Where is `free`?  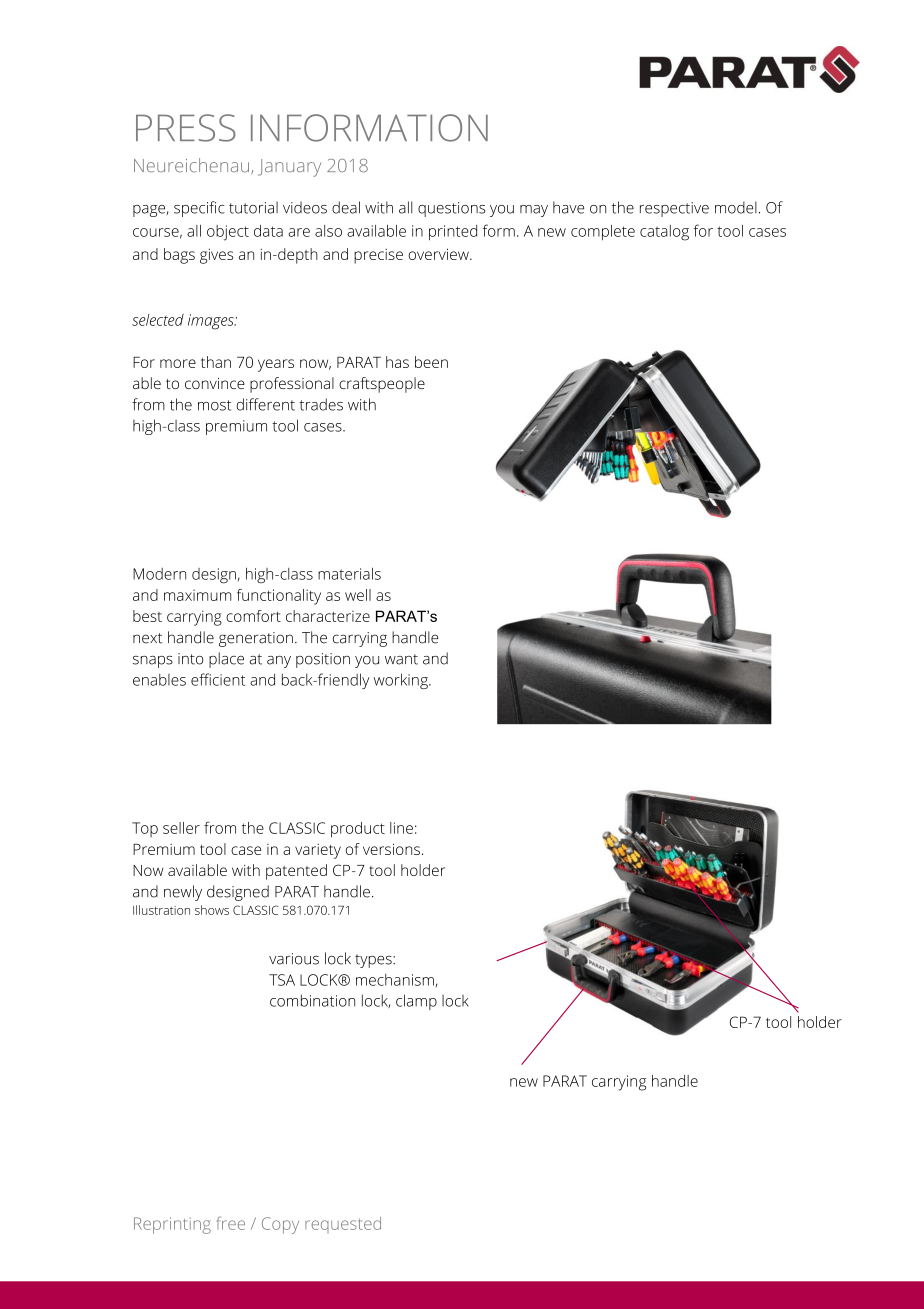
free is located at coordinates (231, 1223).
